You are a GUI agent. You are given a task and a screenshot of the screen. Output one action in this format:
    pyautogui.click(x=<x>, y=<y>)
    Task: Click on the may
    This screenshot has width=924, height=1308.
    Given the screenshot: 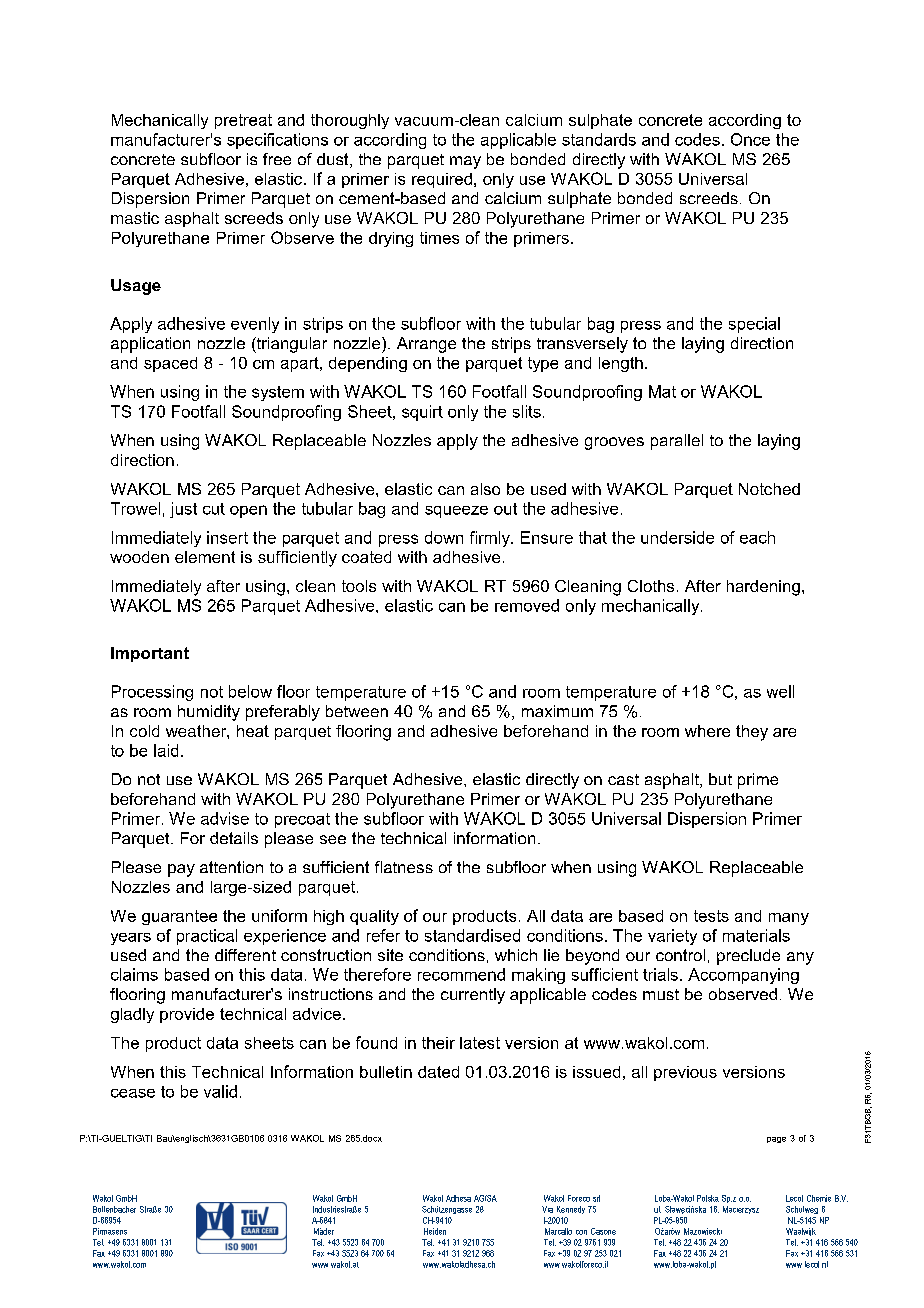 What is the action you would take?
    pyautogui.click(x=465, y=162)
